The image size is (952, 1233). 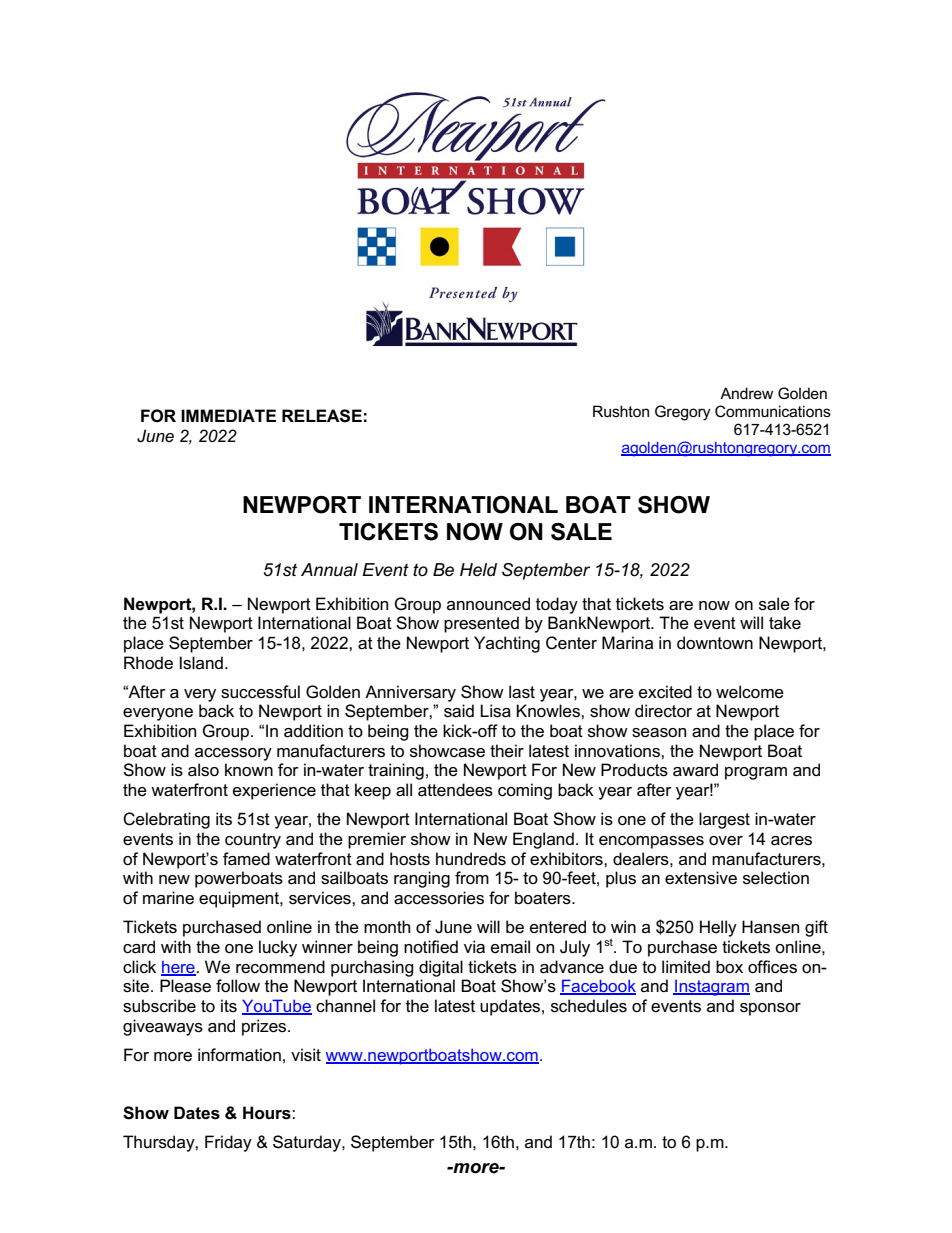 What do you see at coordinates (507, 644) in the image?
I see `Yachting` at bounding box center [507, 644].
